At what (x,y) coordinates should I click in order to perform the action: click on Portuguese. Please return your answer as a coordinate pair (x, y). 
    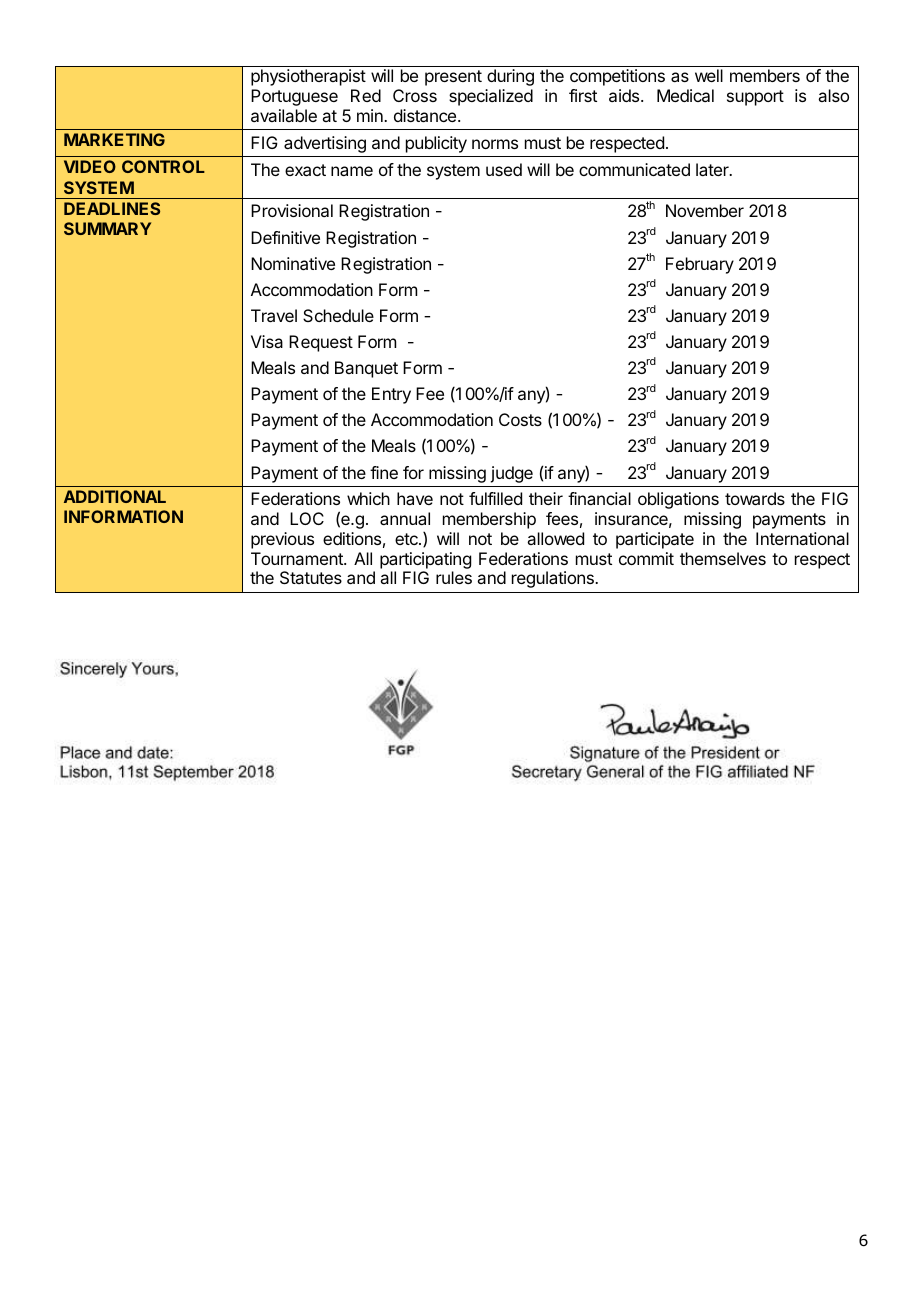
    Looking at the image, I should click on (294, 97).
